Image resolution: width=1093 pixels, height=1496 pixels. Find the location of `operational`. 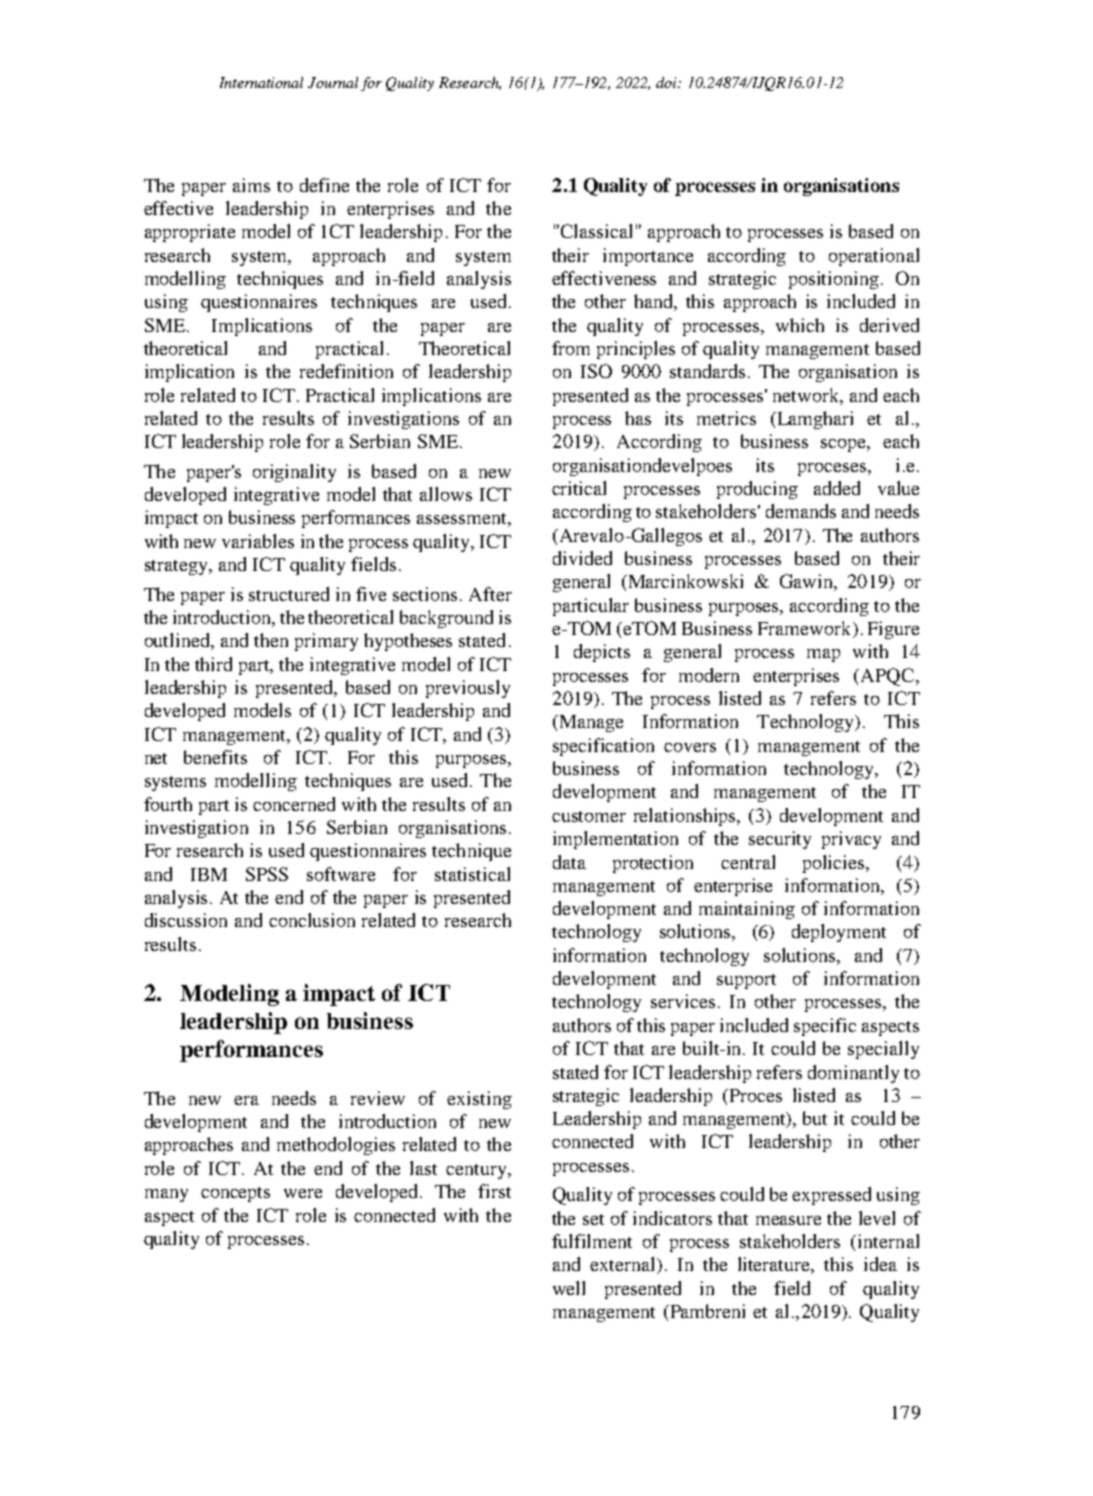

operational is located at coordinates (874, 257).
